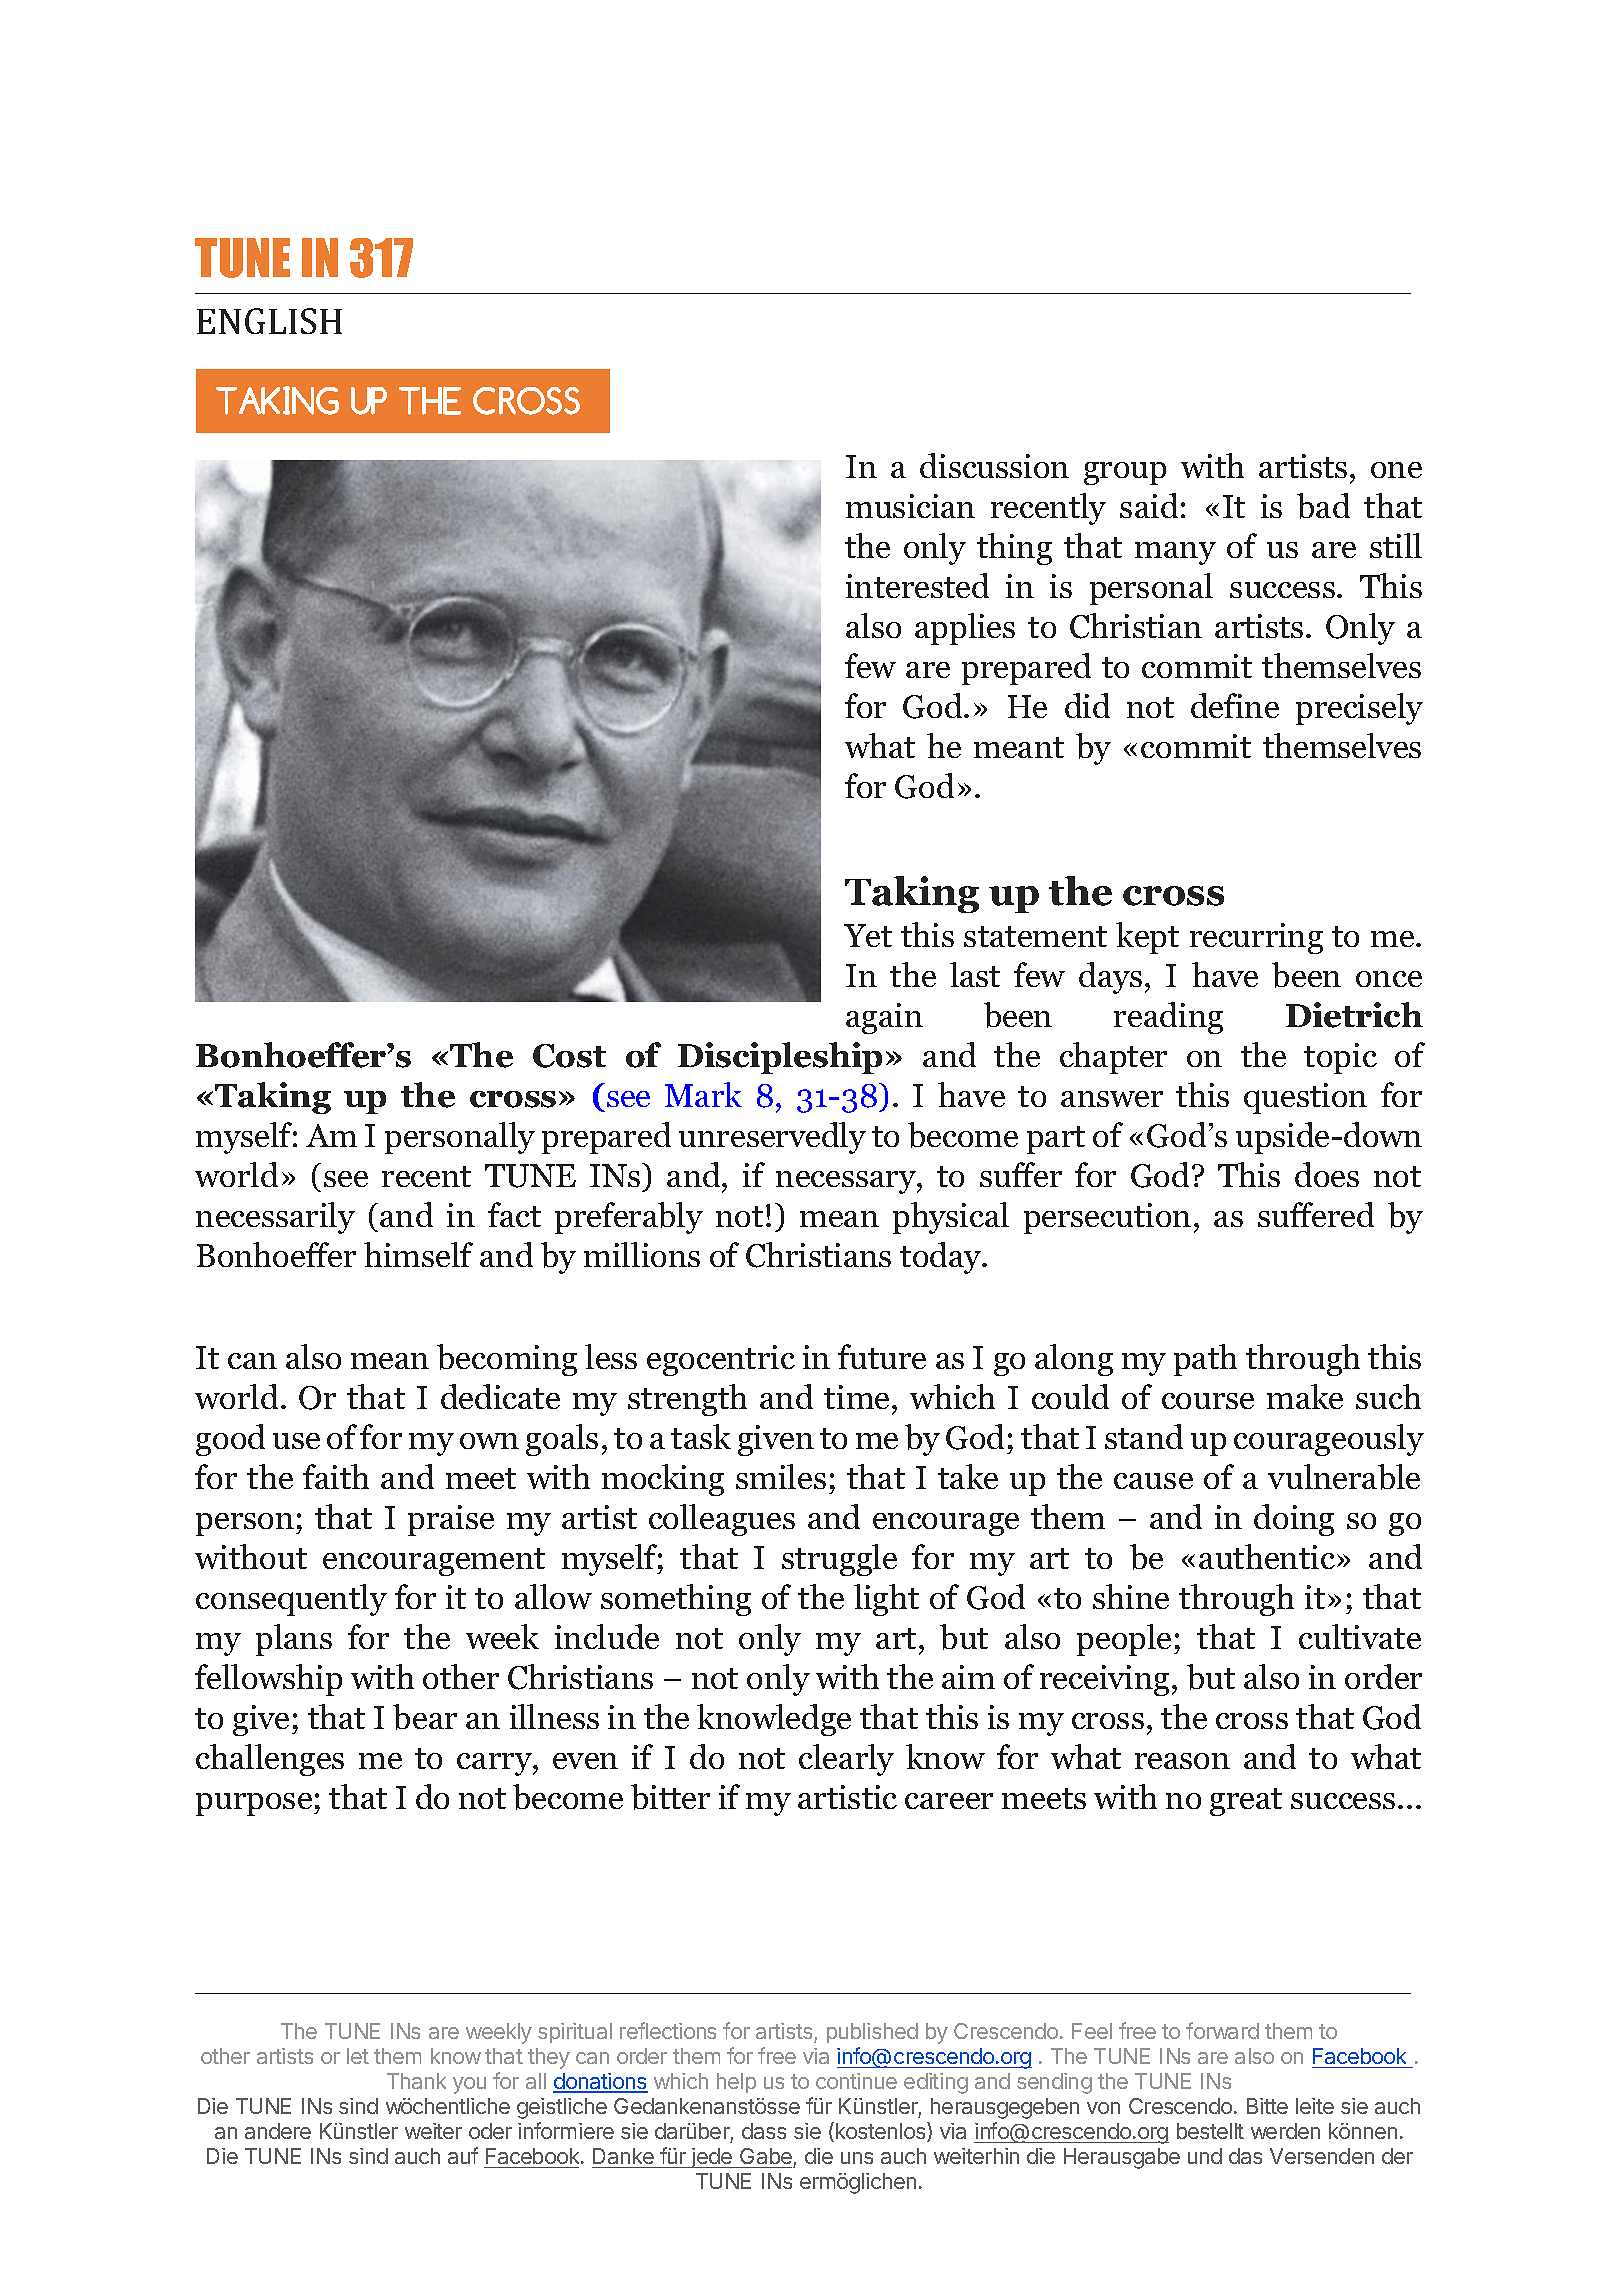  Describe the element at coordinates (1267, 1556) in the document. I see `authentic` at that location.
